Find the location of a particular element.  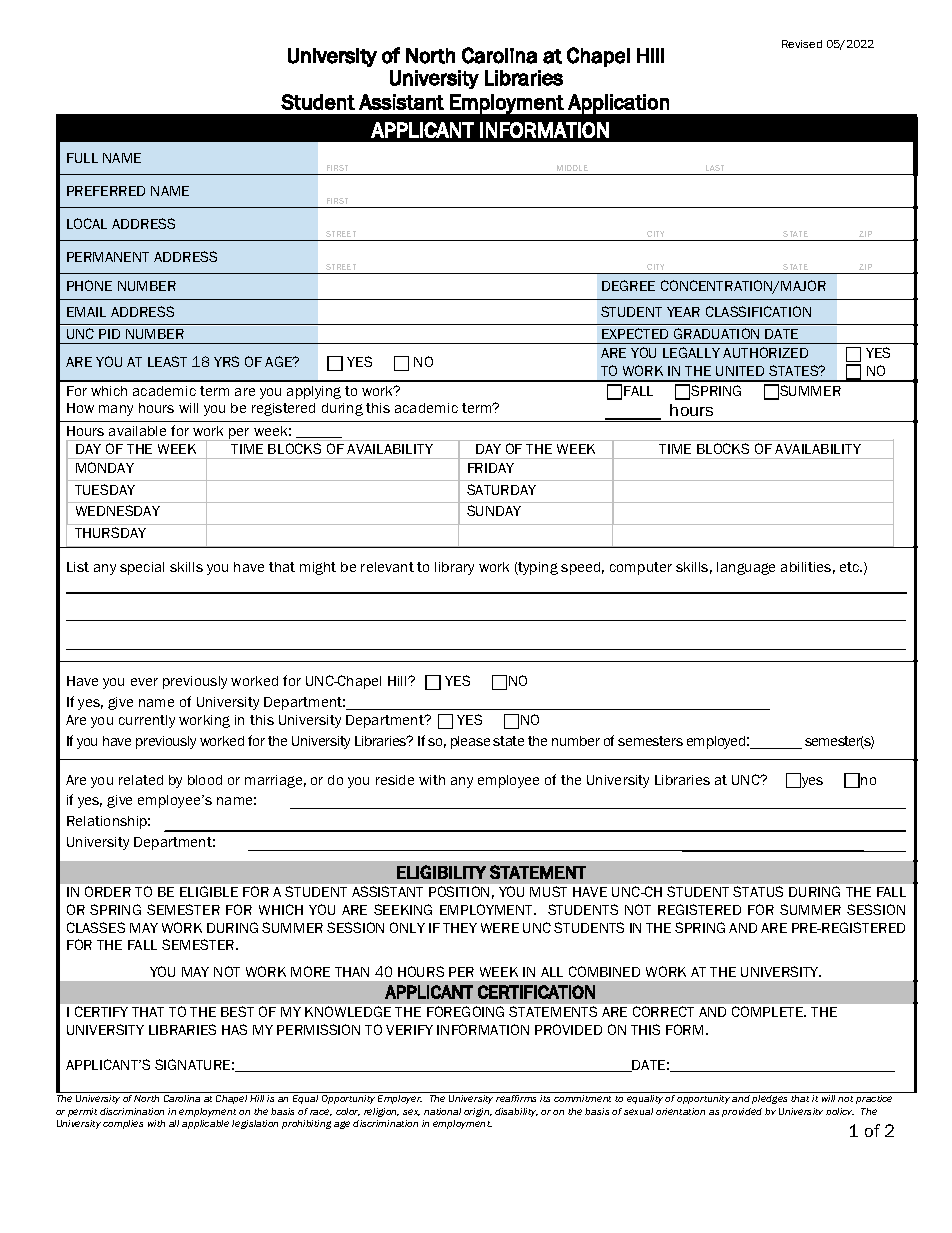

Revised is located at coordinates (802, 44).
